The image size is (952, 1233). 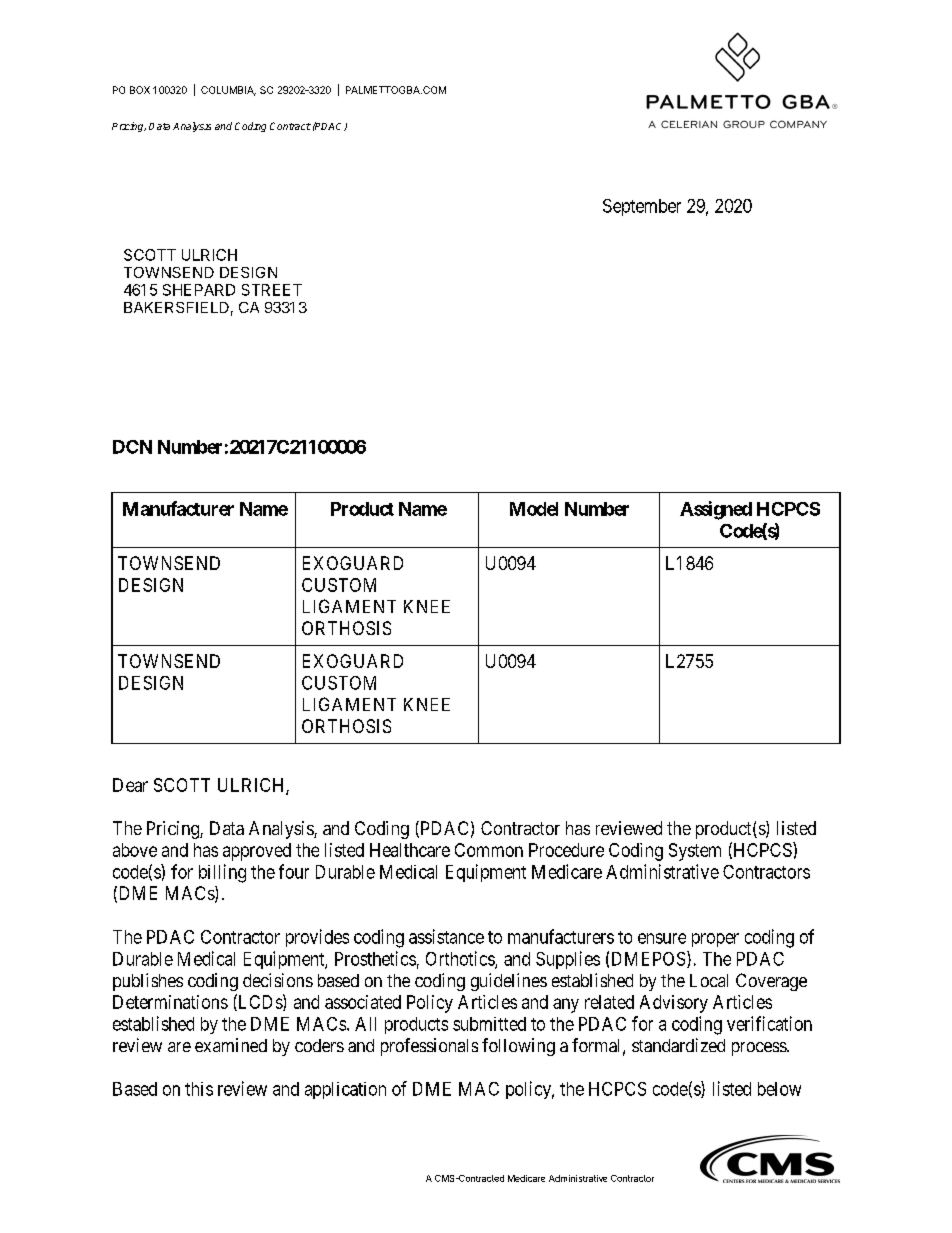 What do you see at coordinates (257, 852) in the screenshot?
I see `approved` at bounding box center [257, 852].
